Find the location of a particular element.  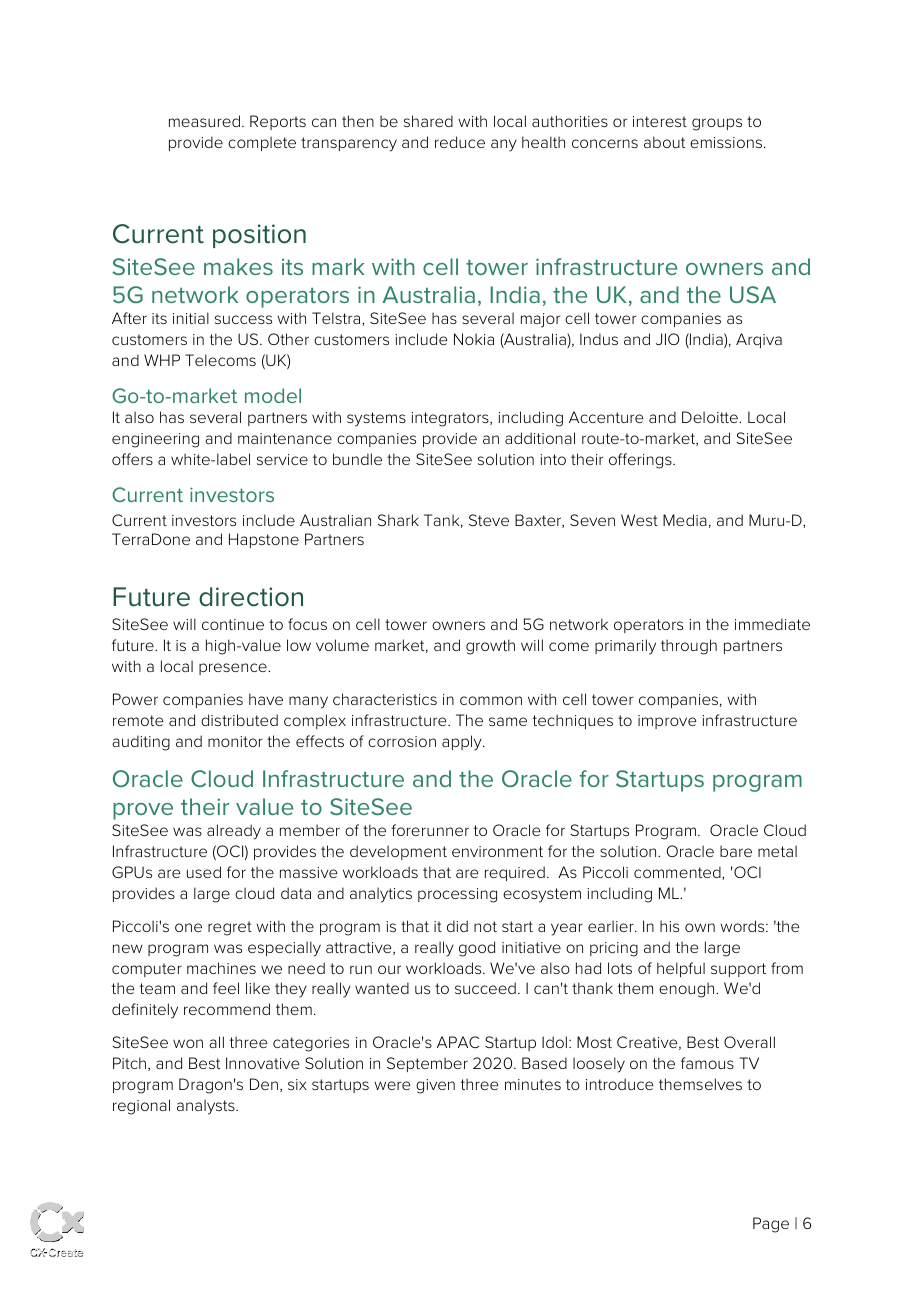

emissions is located at coordinates (727, 142).
